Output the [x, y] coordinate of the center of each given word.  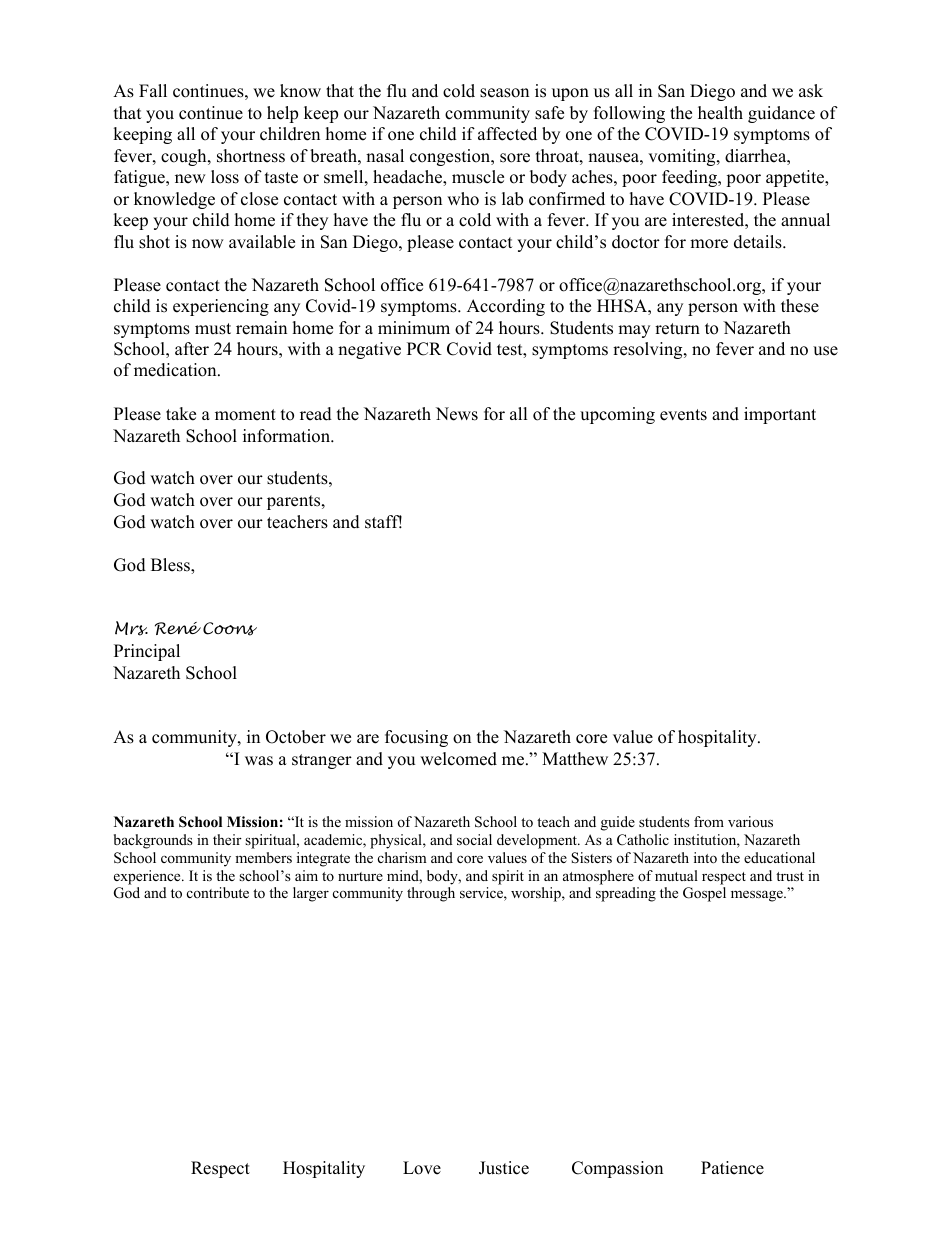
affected [507, 134]
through [431, 894]
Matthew [575, 759]
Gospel [704, 894]
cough [185, 157]
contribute [218, 892]
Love [422, 1168]
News [457, 414]
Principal [147, 652]
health [720, 113]
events [683, 415]
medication [176, 370]
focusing [416, 738]
